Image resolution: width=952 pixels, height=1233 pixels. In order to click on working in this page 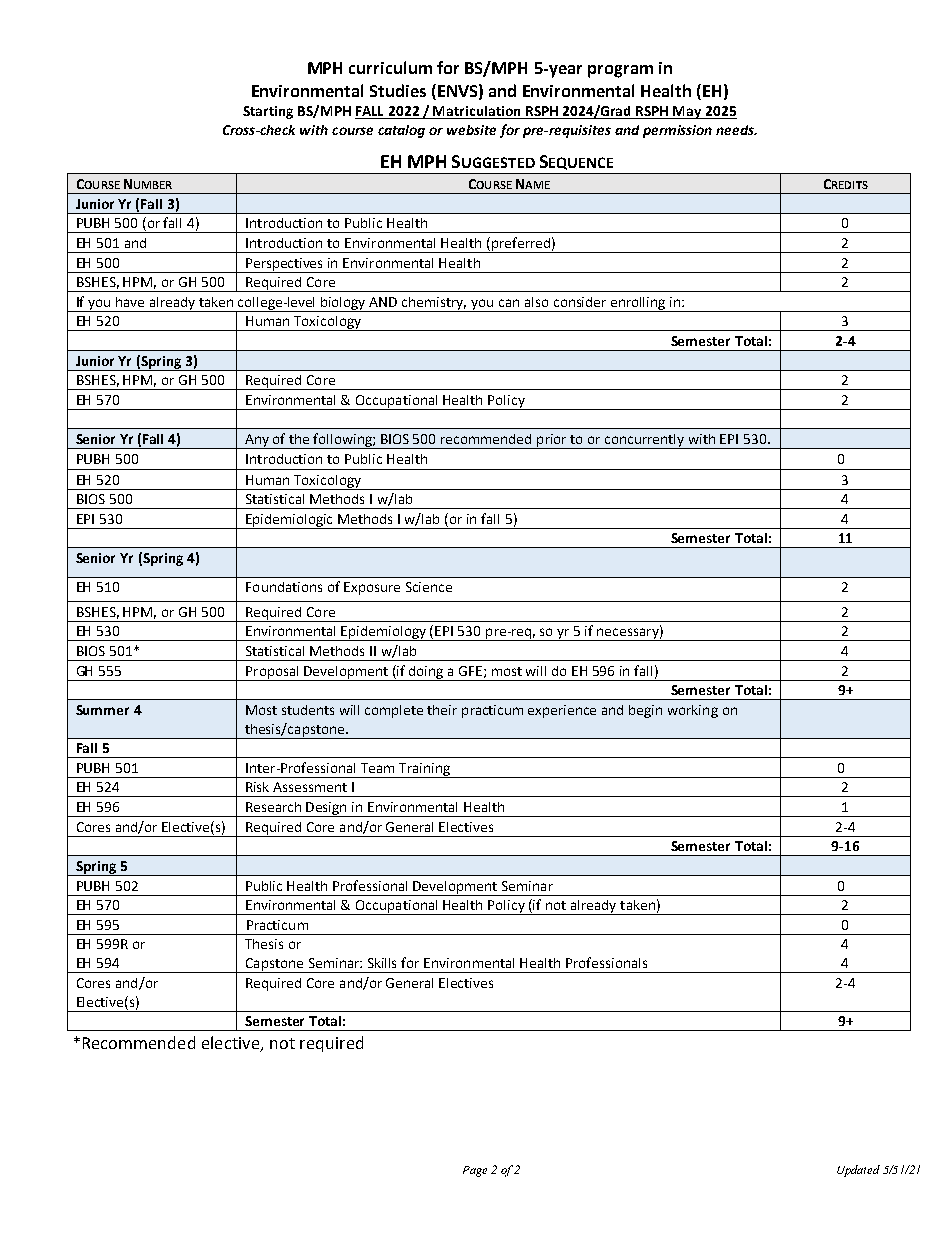, I will do `click(693, 711)`.
